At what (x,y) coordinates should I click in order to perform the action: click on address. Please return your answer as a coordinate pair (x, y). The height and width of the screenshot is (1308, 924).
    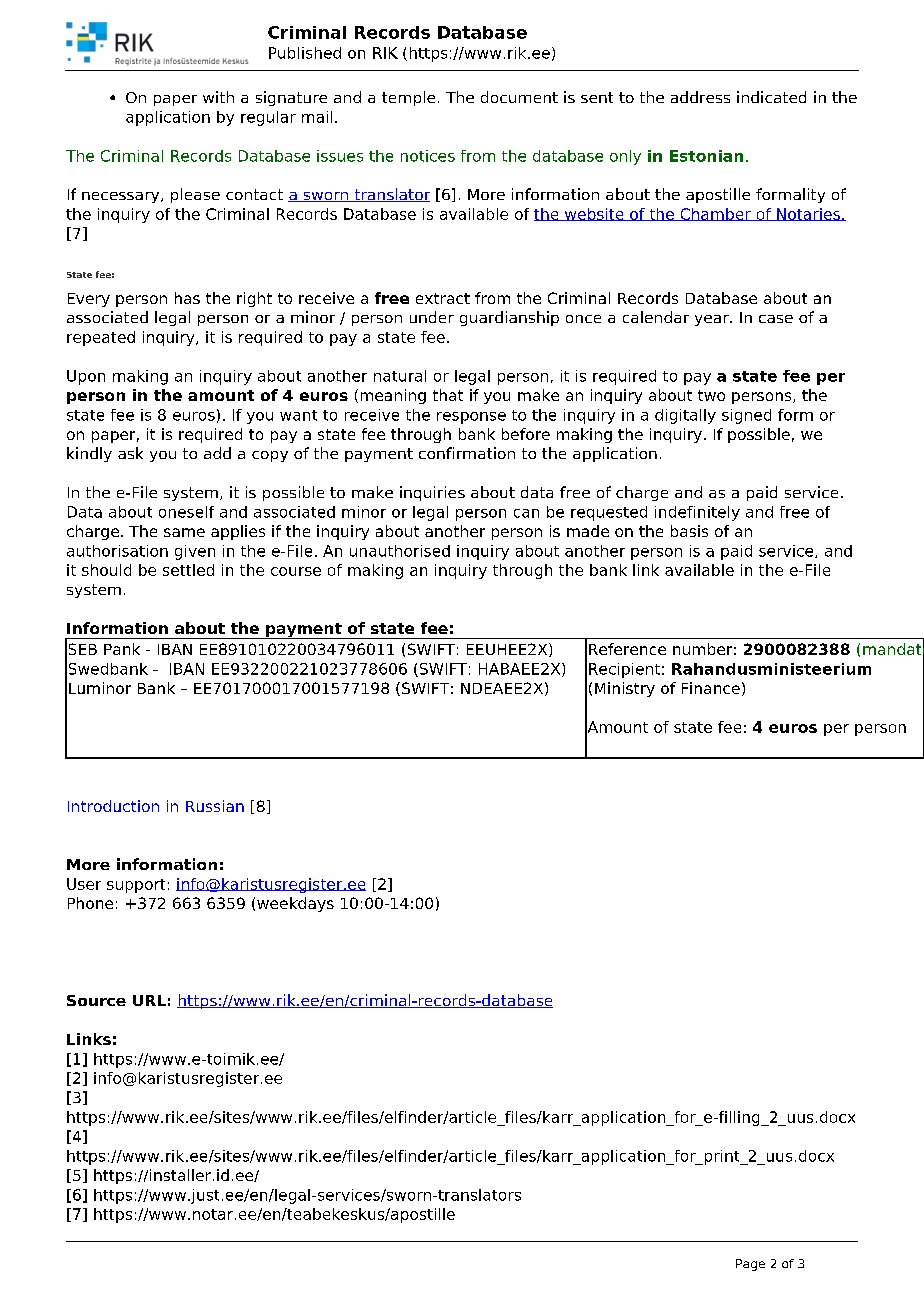
    Looking at the image, I should click on (700, 97).
